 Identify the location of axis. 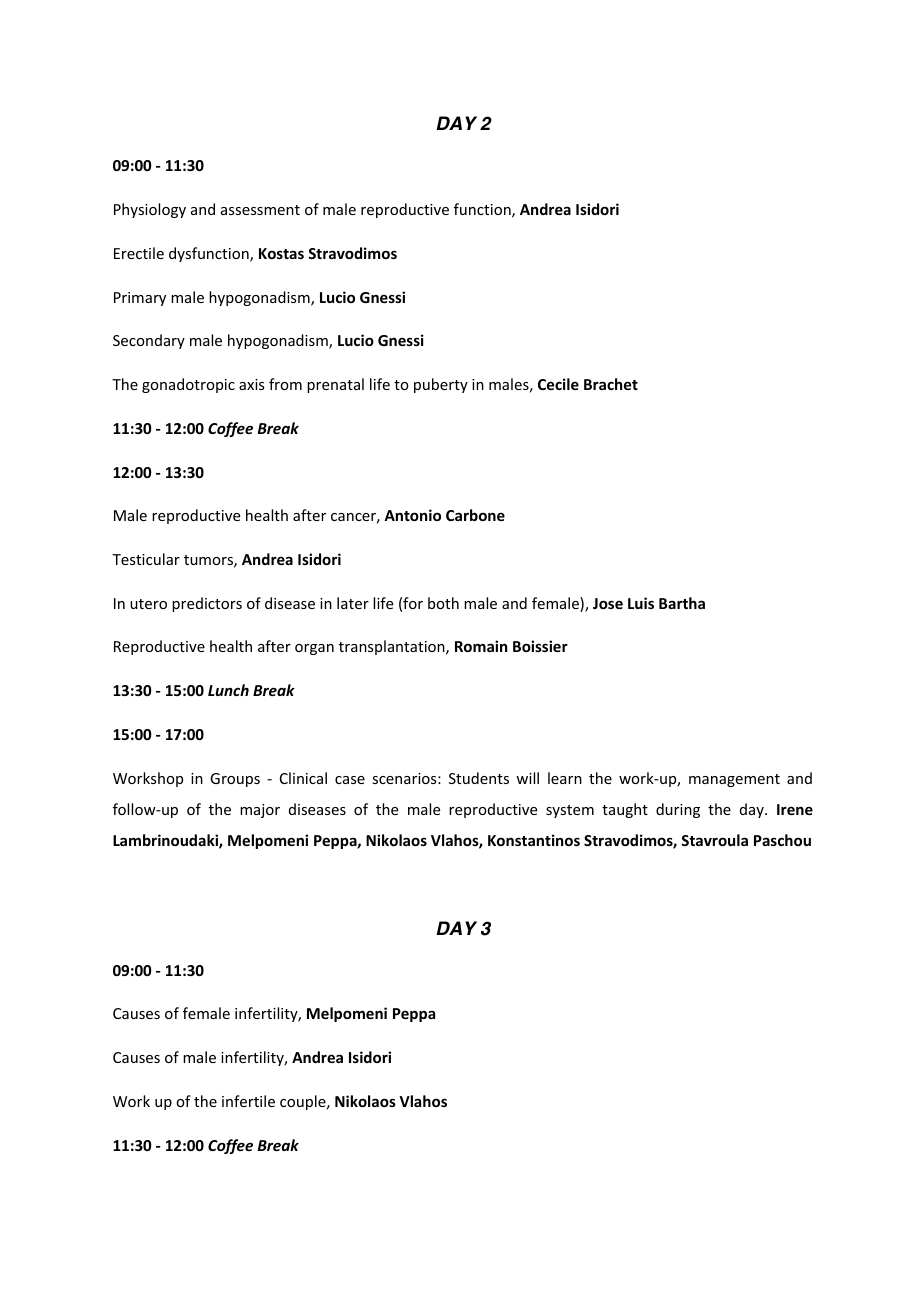
(251, 384).
